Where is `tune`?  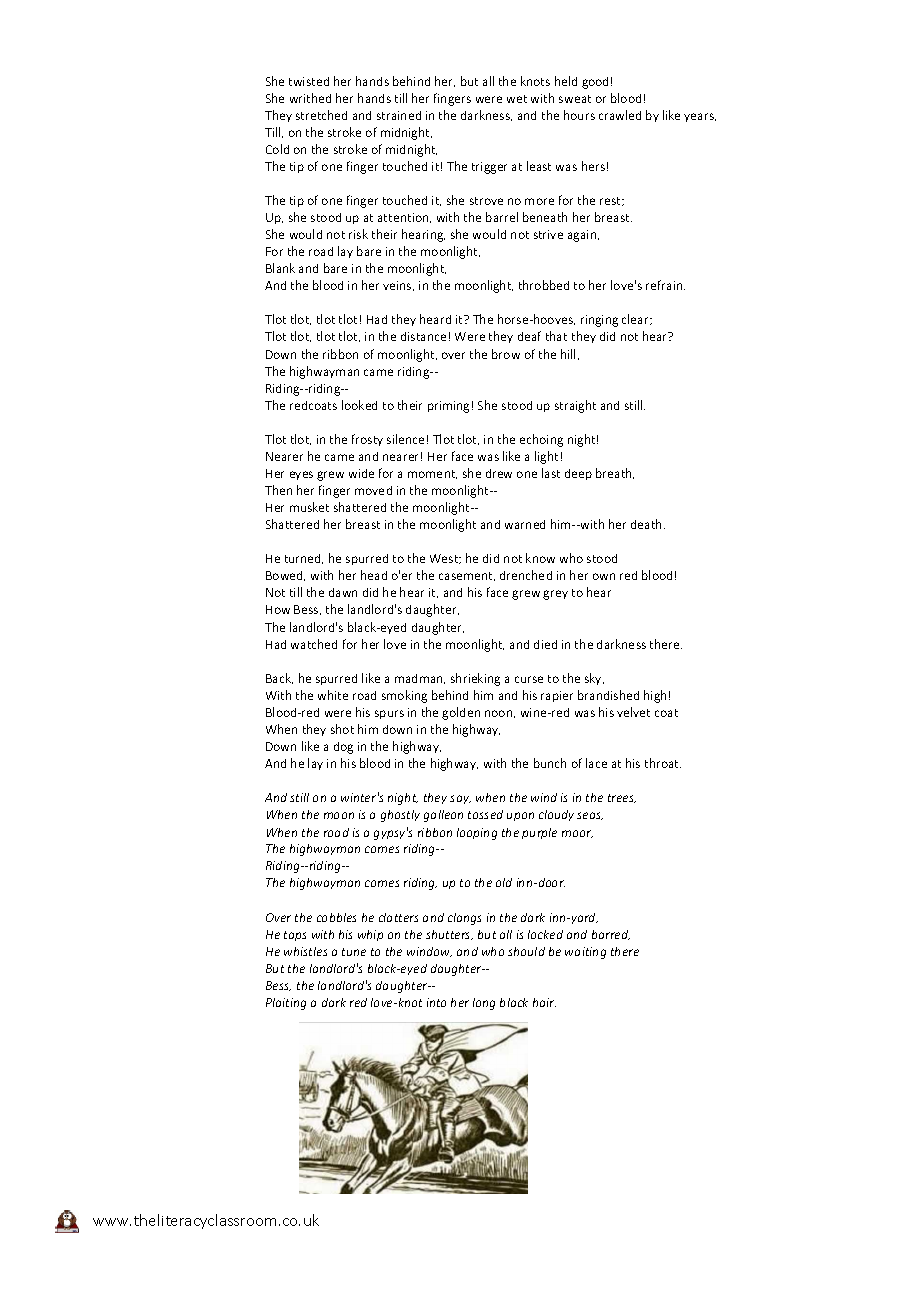
tune is located at coordinates (354, 952).
